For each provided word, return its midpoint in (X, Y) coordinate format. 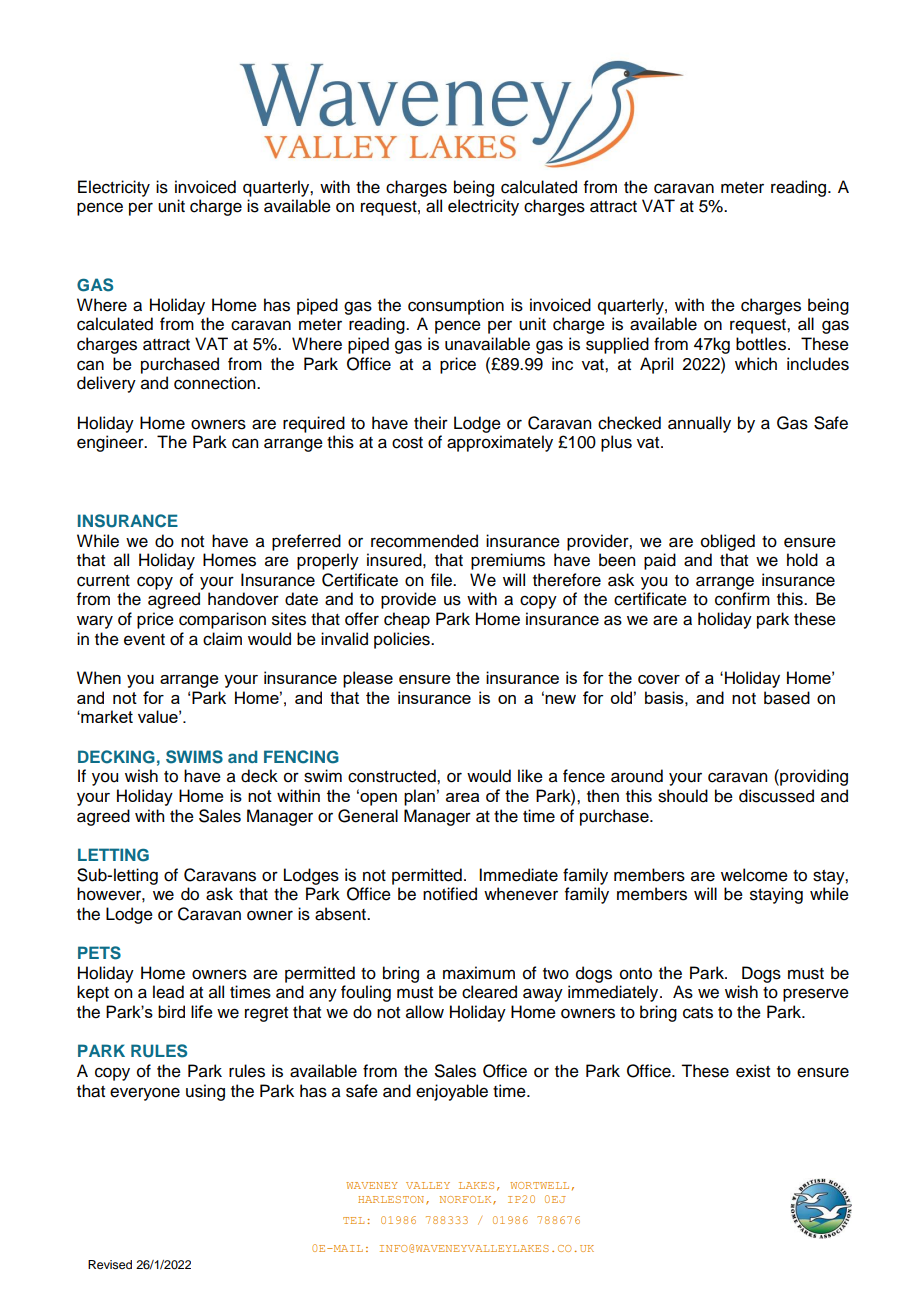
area (462, 797)
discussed (776, 796)
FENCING (301, 757)
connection (216, 383)
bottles (762, 344)
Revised (110, 1264)
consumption (456, 306)
